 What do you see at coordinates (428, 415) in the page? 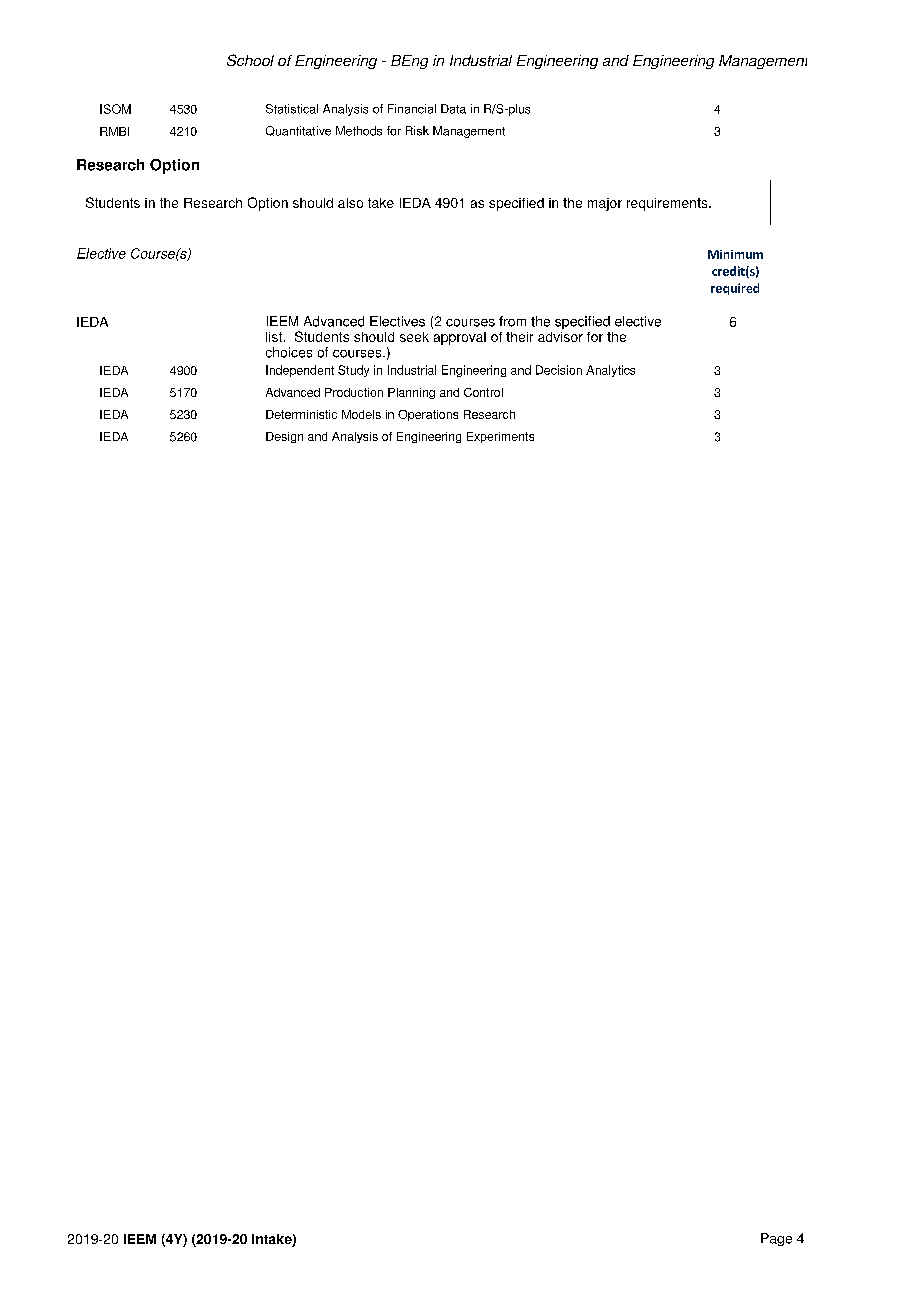
I see `Operations` at bounding box center [428, 415].
